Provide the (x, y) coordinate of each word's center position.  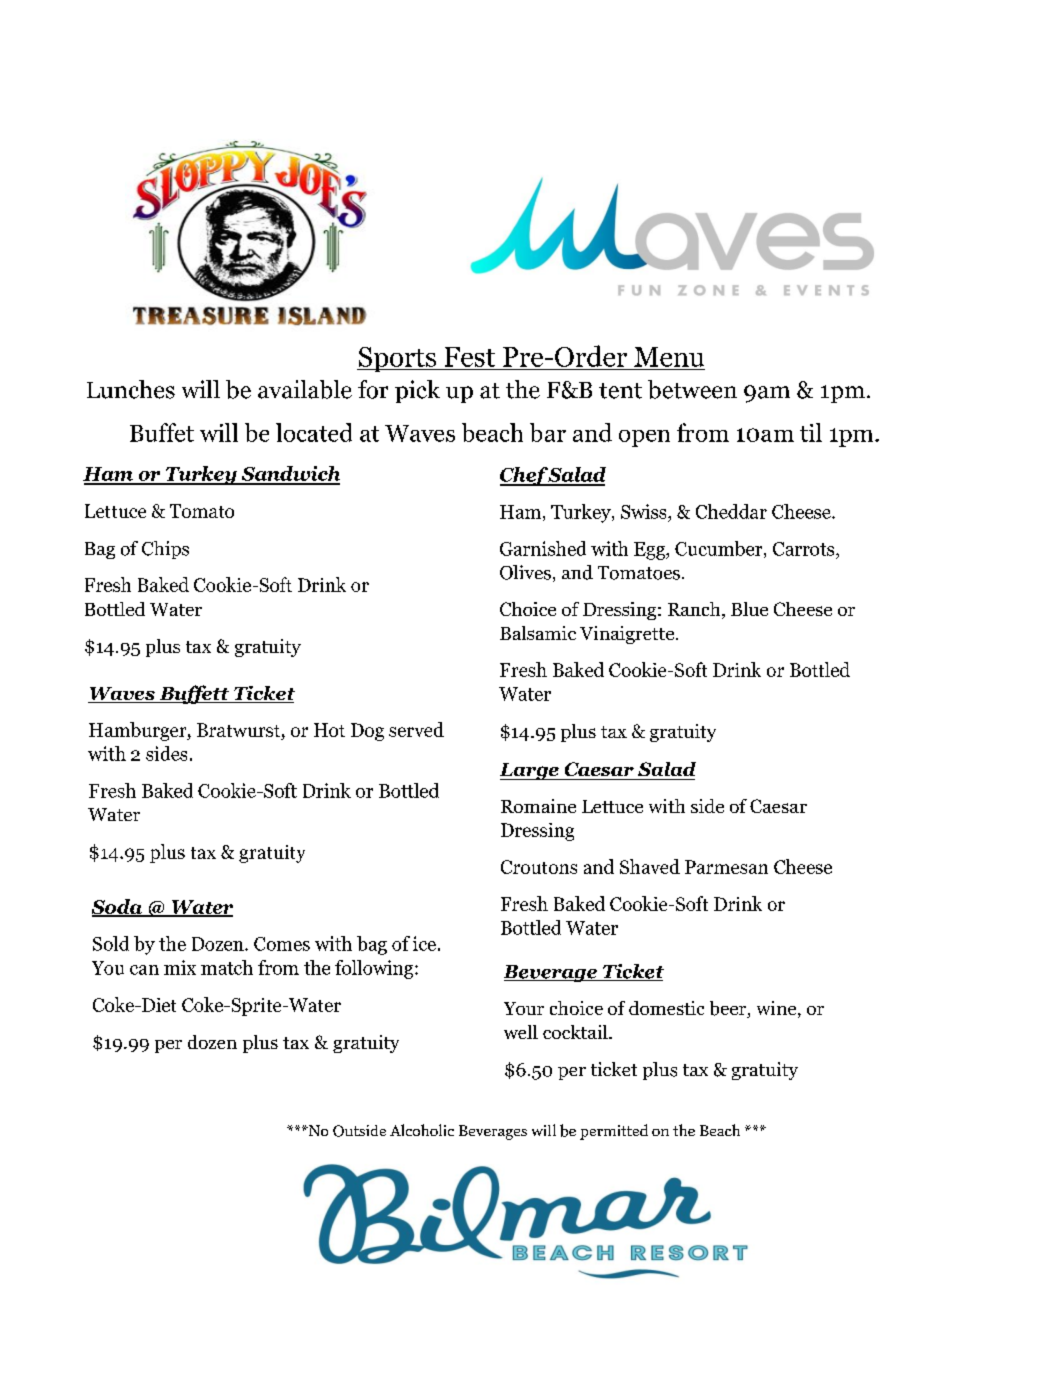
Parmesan (726, 867)
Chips (165, 550)
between (692, 389)
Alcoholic (422, 1130)
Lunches (131, 389)
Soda (118, 908)
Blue (749, 609)
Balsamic (538, 633)
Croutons (539, 867)
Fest (470, 357)
